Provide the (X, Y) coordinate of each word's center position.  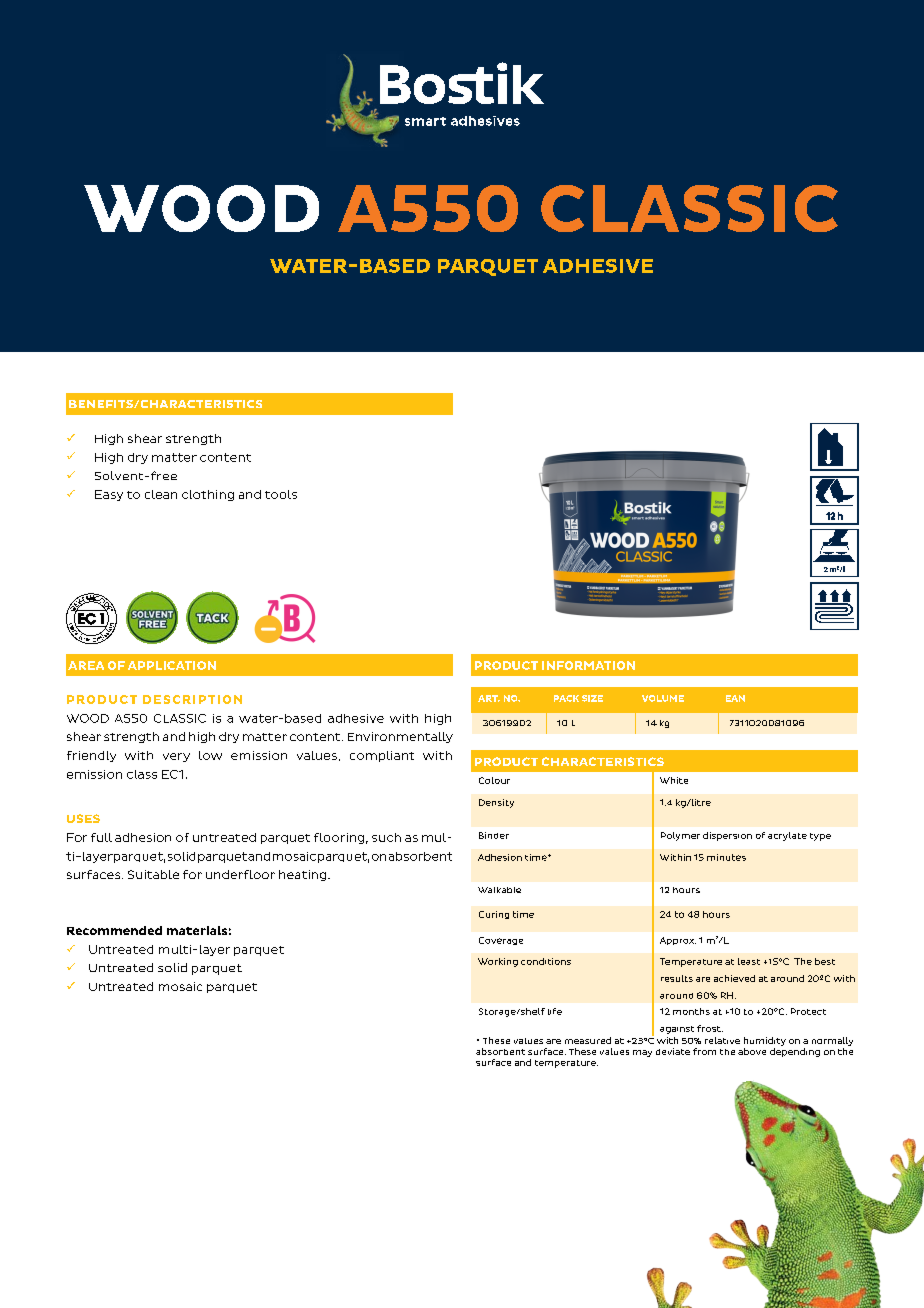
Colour (494, 780)
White (674, 780)
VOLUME (663, 698)
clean (161, 494)
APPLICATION (172, 665)
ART (489, 698)
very (176, 757)
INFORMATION (588, 665)
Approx (678, 941)
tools (281, 494)
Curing (494, 915)
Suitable (153, 874)
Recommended (114, 930)
